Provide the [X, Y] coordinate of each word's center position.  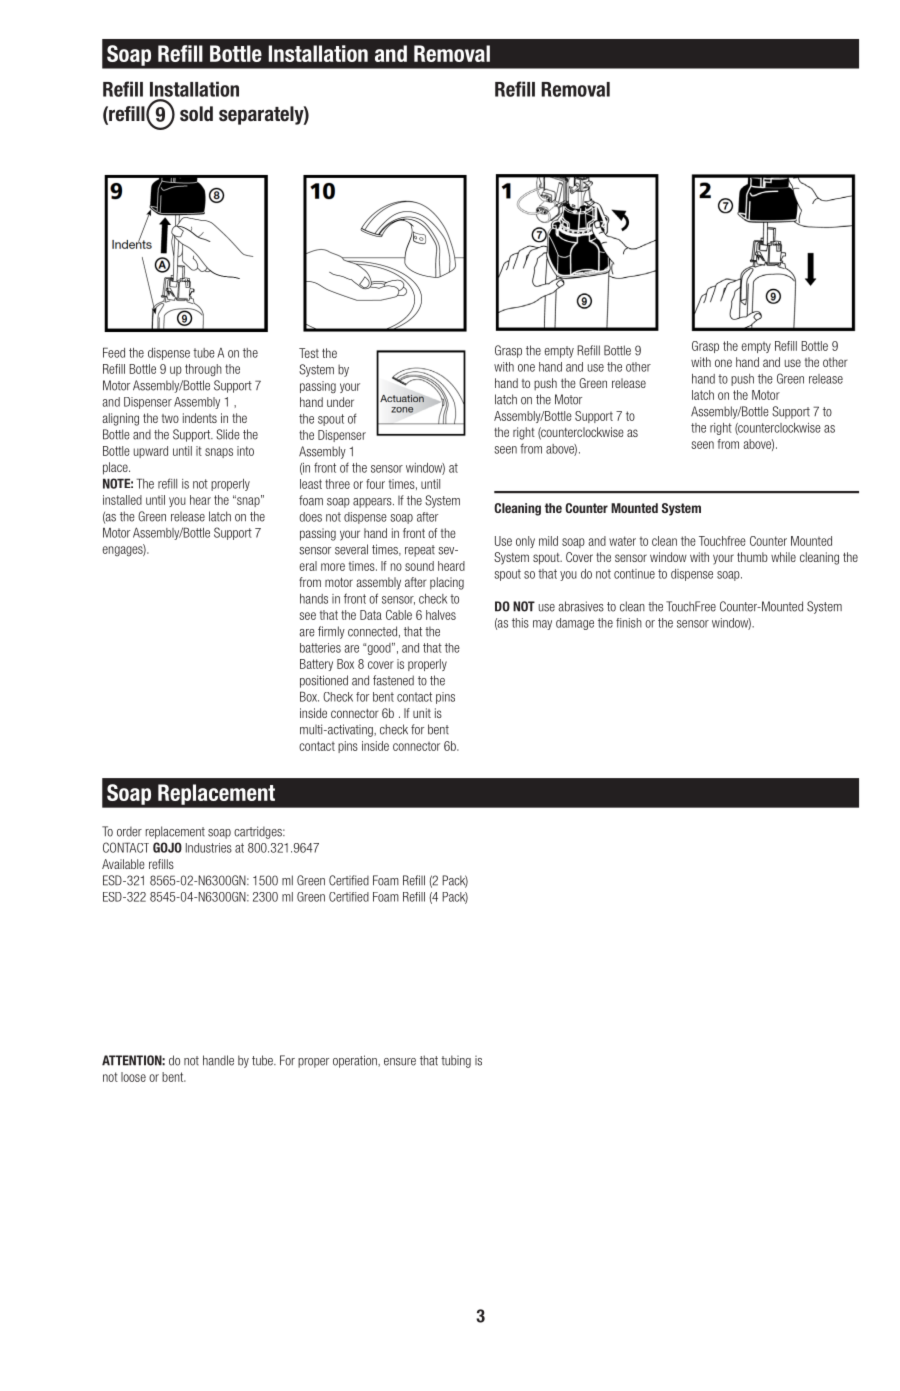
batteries [320, 648]
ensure [400, 1062]
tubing [456, 1061]
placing [447, 583]
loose [133, 1077]
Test [309, 353]
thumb [752, 557]
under [340, 402]
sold [196, 114]
